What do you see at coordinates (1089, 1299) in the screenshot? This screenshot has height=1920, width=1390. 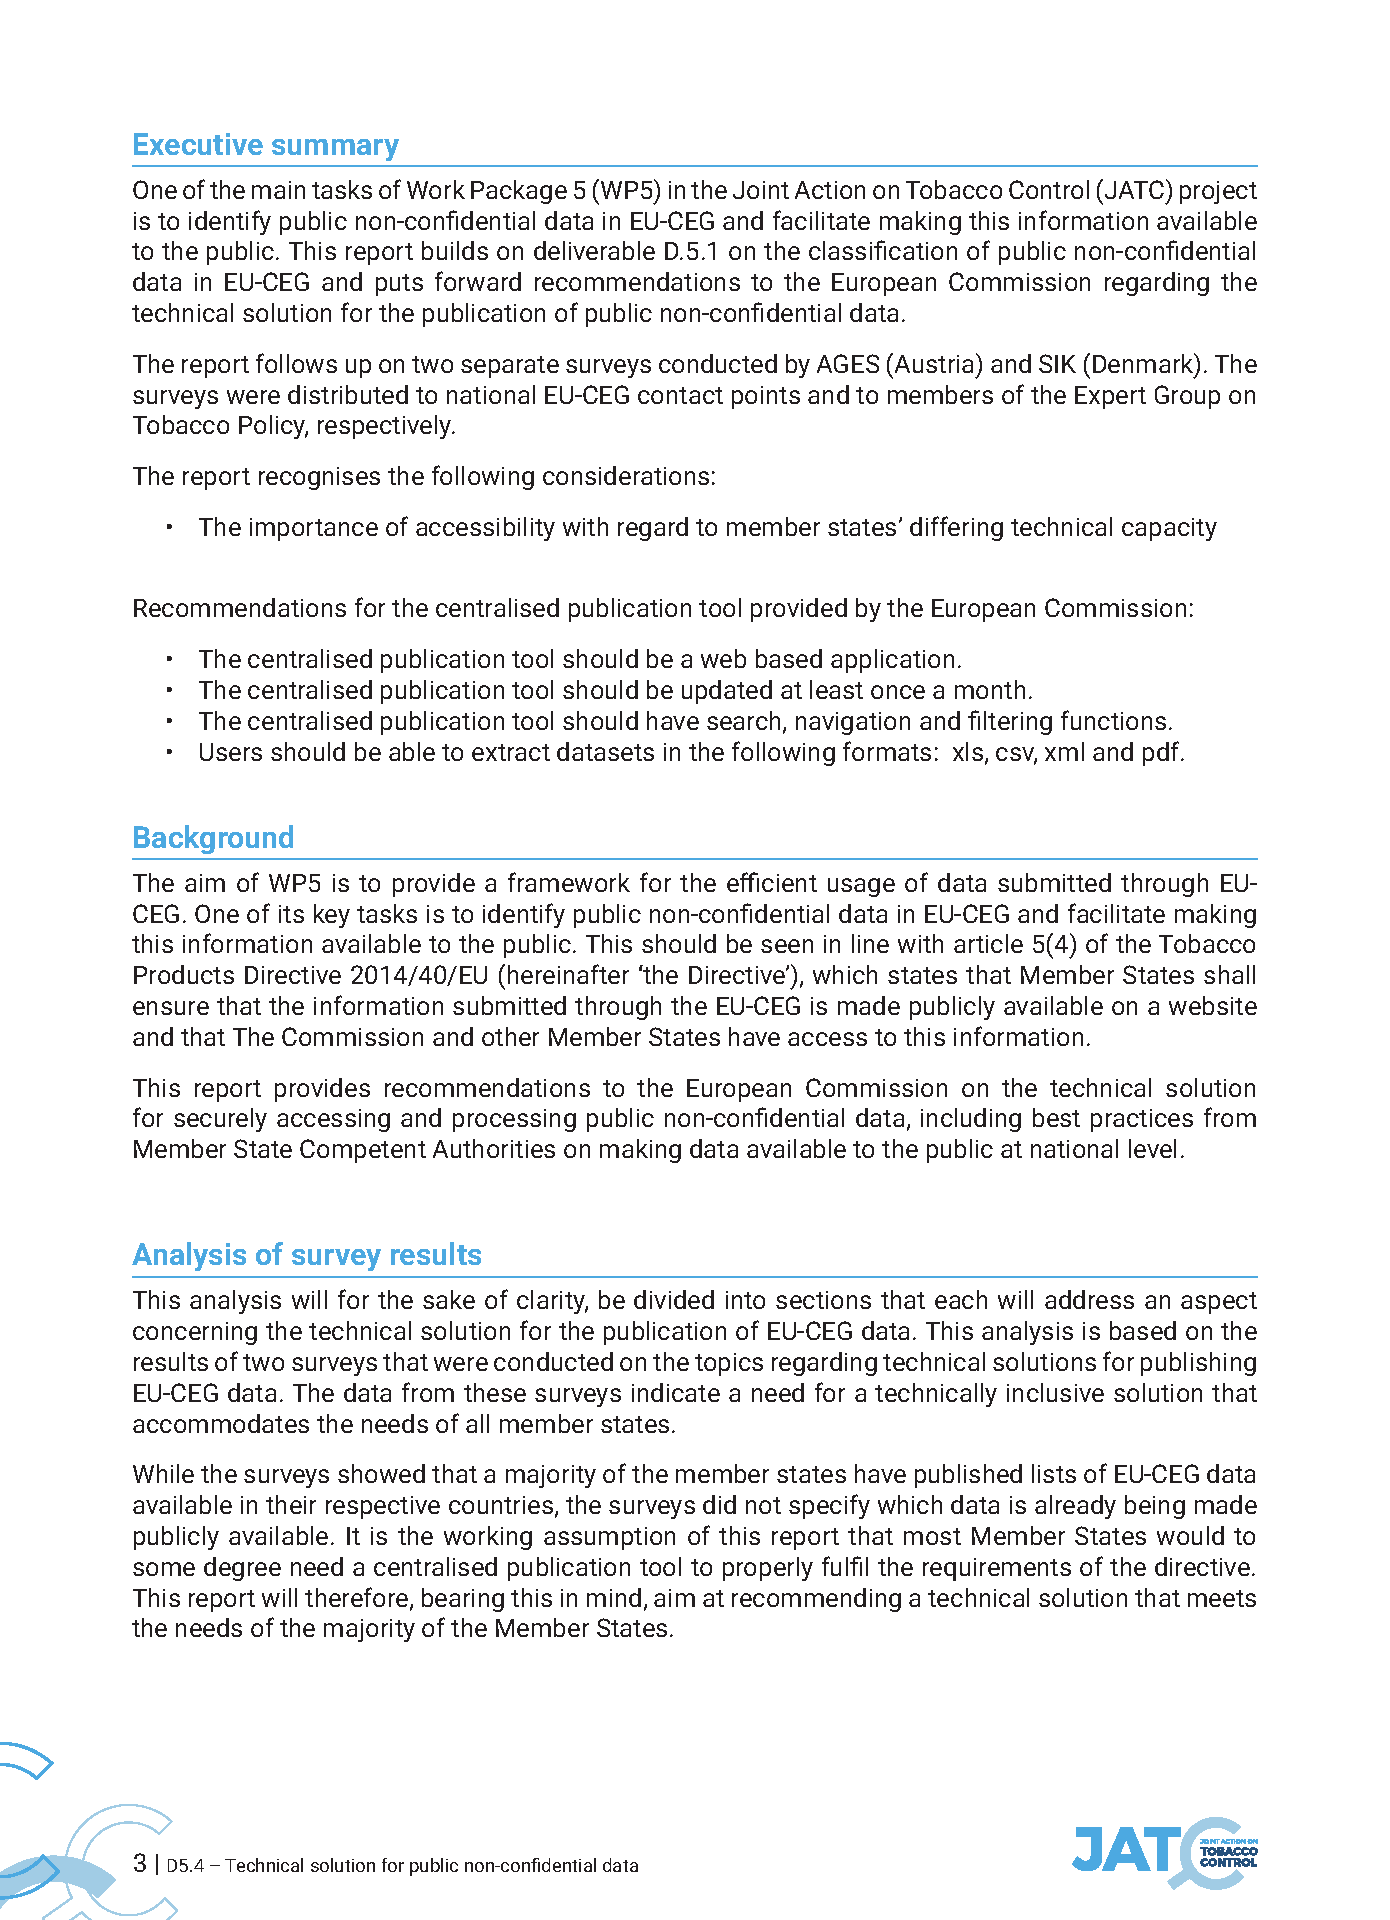 I see `address` at bounding box center [1089, 1299].
